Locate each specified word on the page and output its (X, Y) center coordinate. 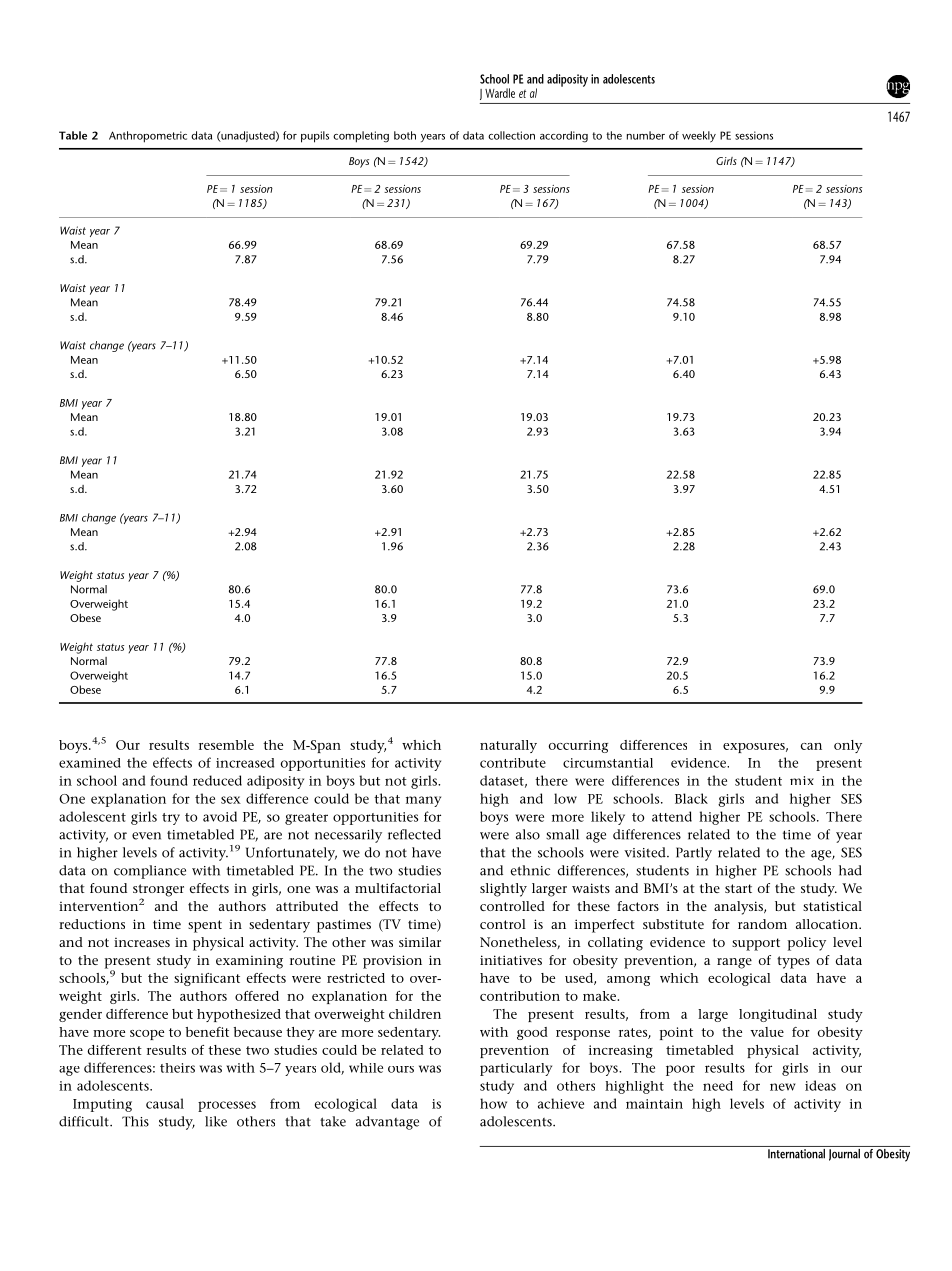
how (493, 1103)
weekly (699, 137)
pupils (315, 137)
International (796, 1152)
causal (165, 1103)
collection (511, 135)
